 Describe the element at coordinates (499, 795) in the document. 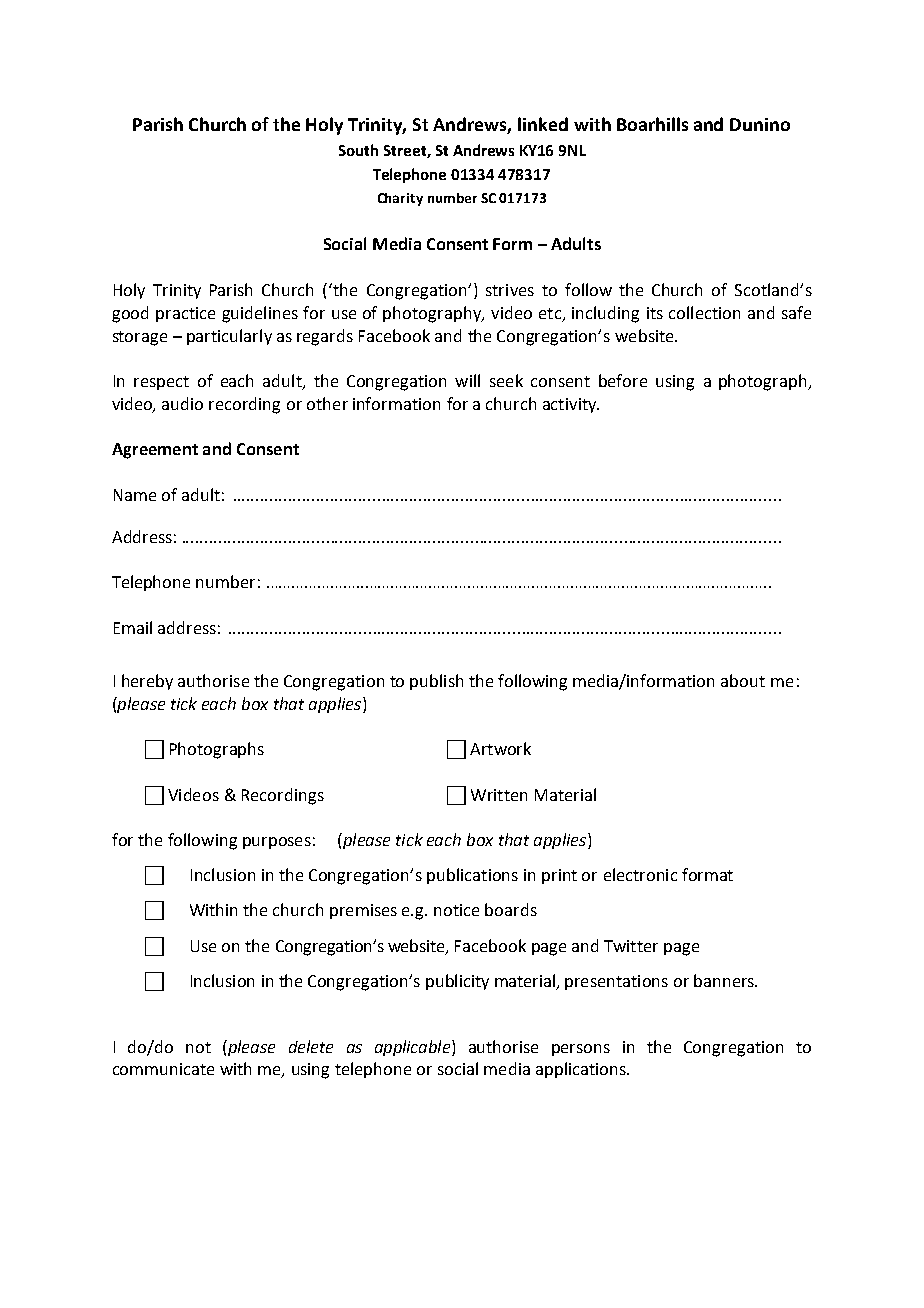

I see `Written` at that location.
